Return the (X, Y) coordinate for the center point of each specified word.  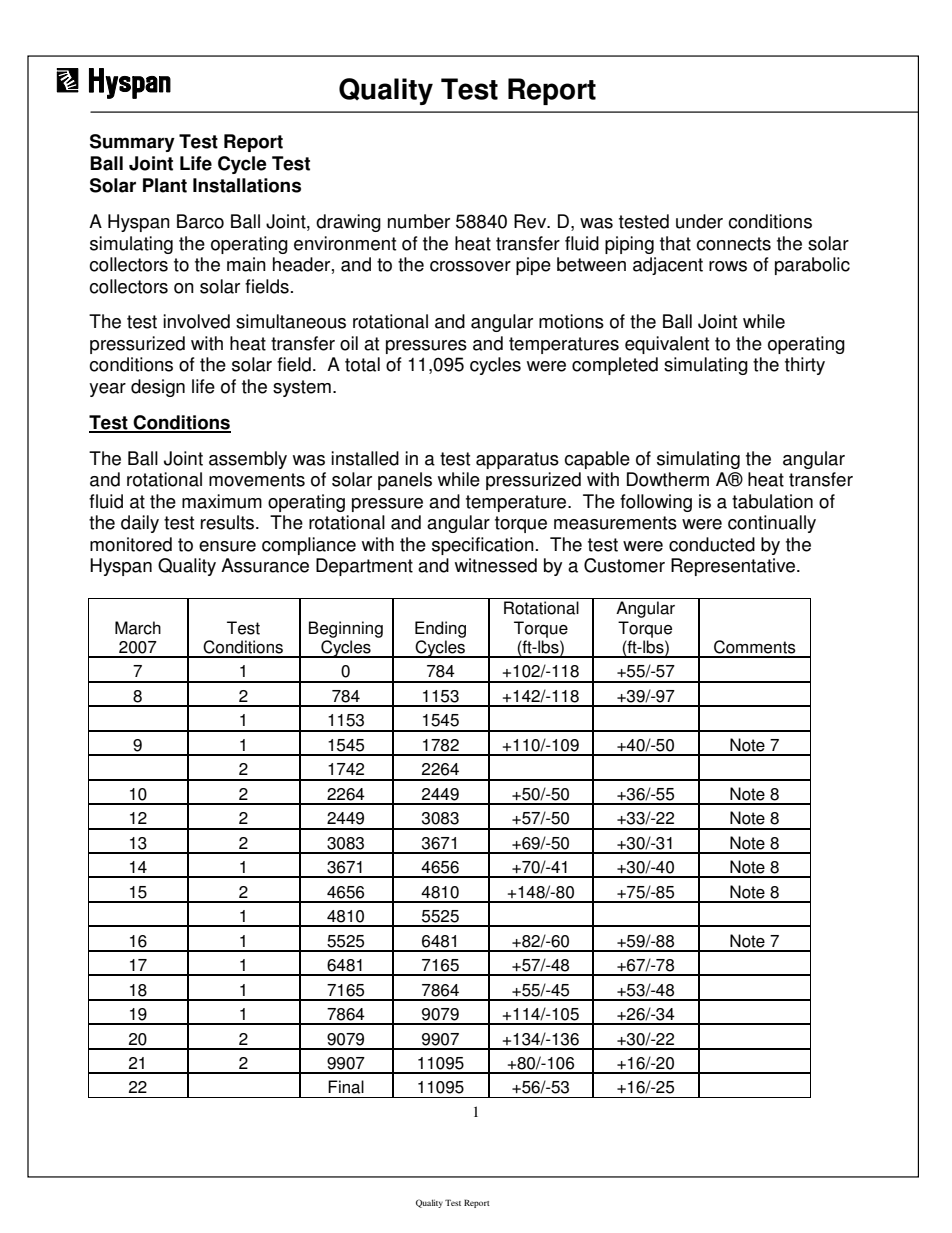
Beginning (346, 629)
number (419, 221)
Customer (624, 565)
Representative (734, 567)
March (138, 628)
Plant (165, 185)
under (699, 221)
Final (346, 1087)
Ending (440, 629)
